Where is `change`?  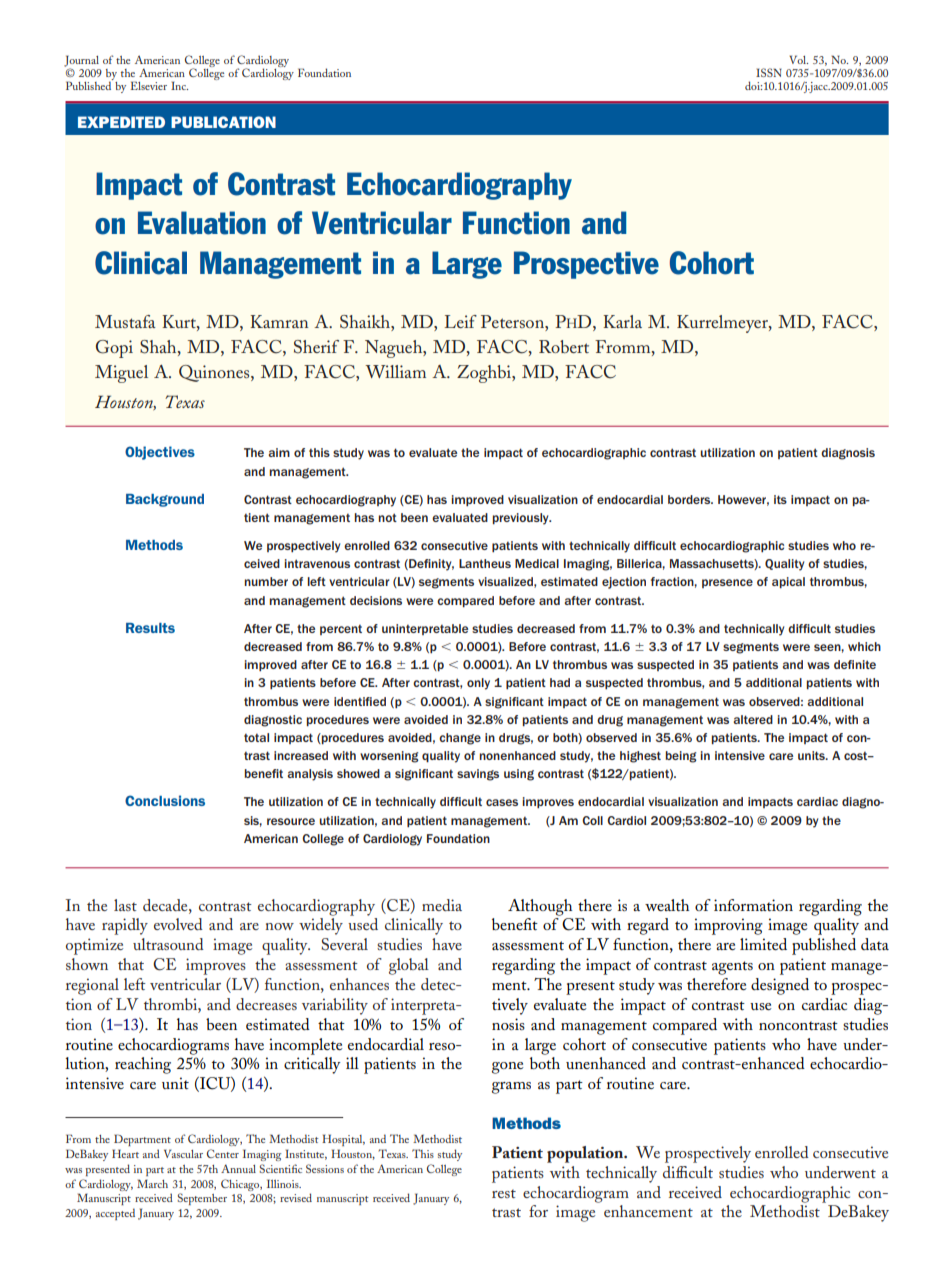
change is located at coordinates (460, 739).
